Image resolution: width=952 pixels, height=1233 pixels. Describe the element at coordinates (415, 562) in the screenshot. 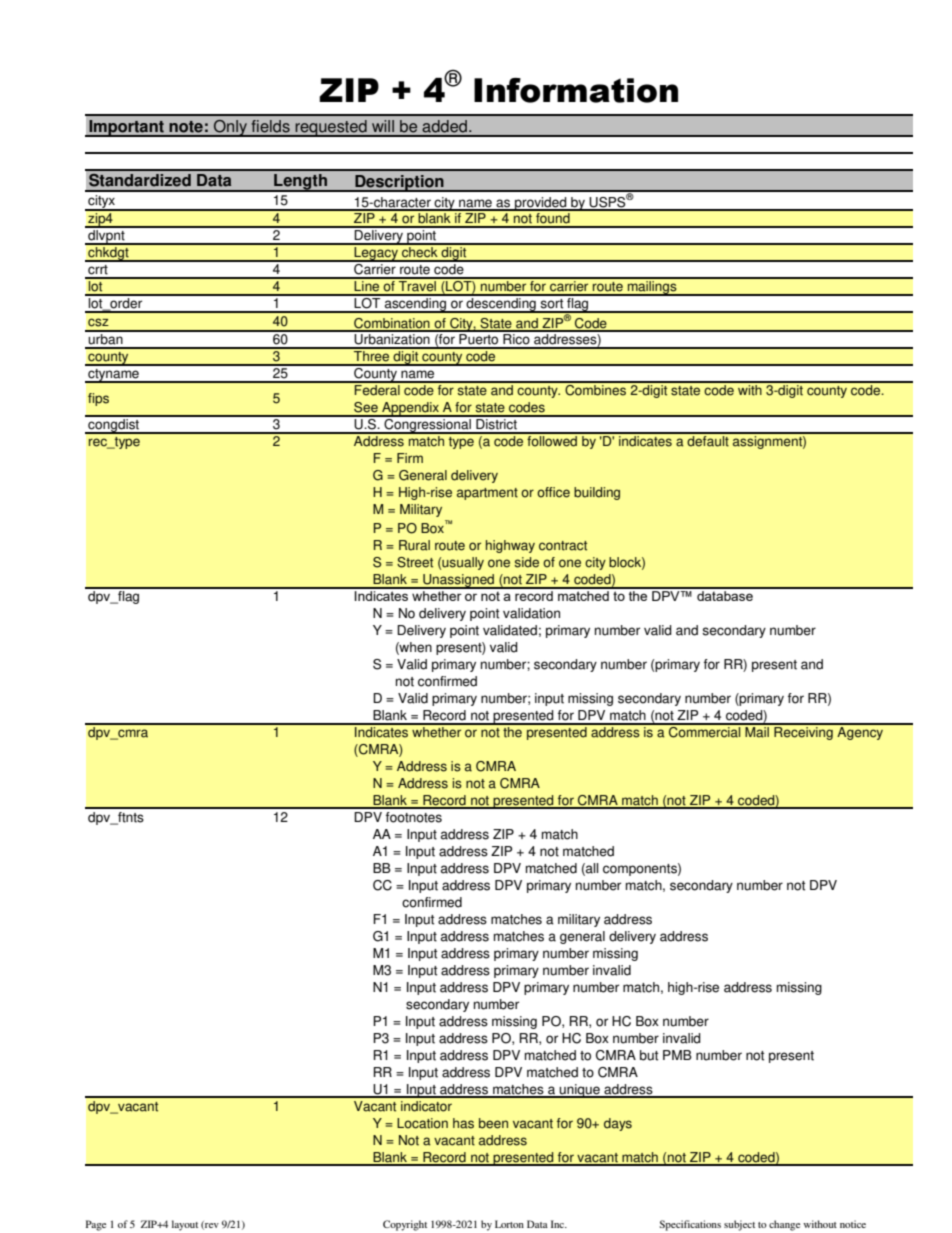

I see `Street` at that location.
